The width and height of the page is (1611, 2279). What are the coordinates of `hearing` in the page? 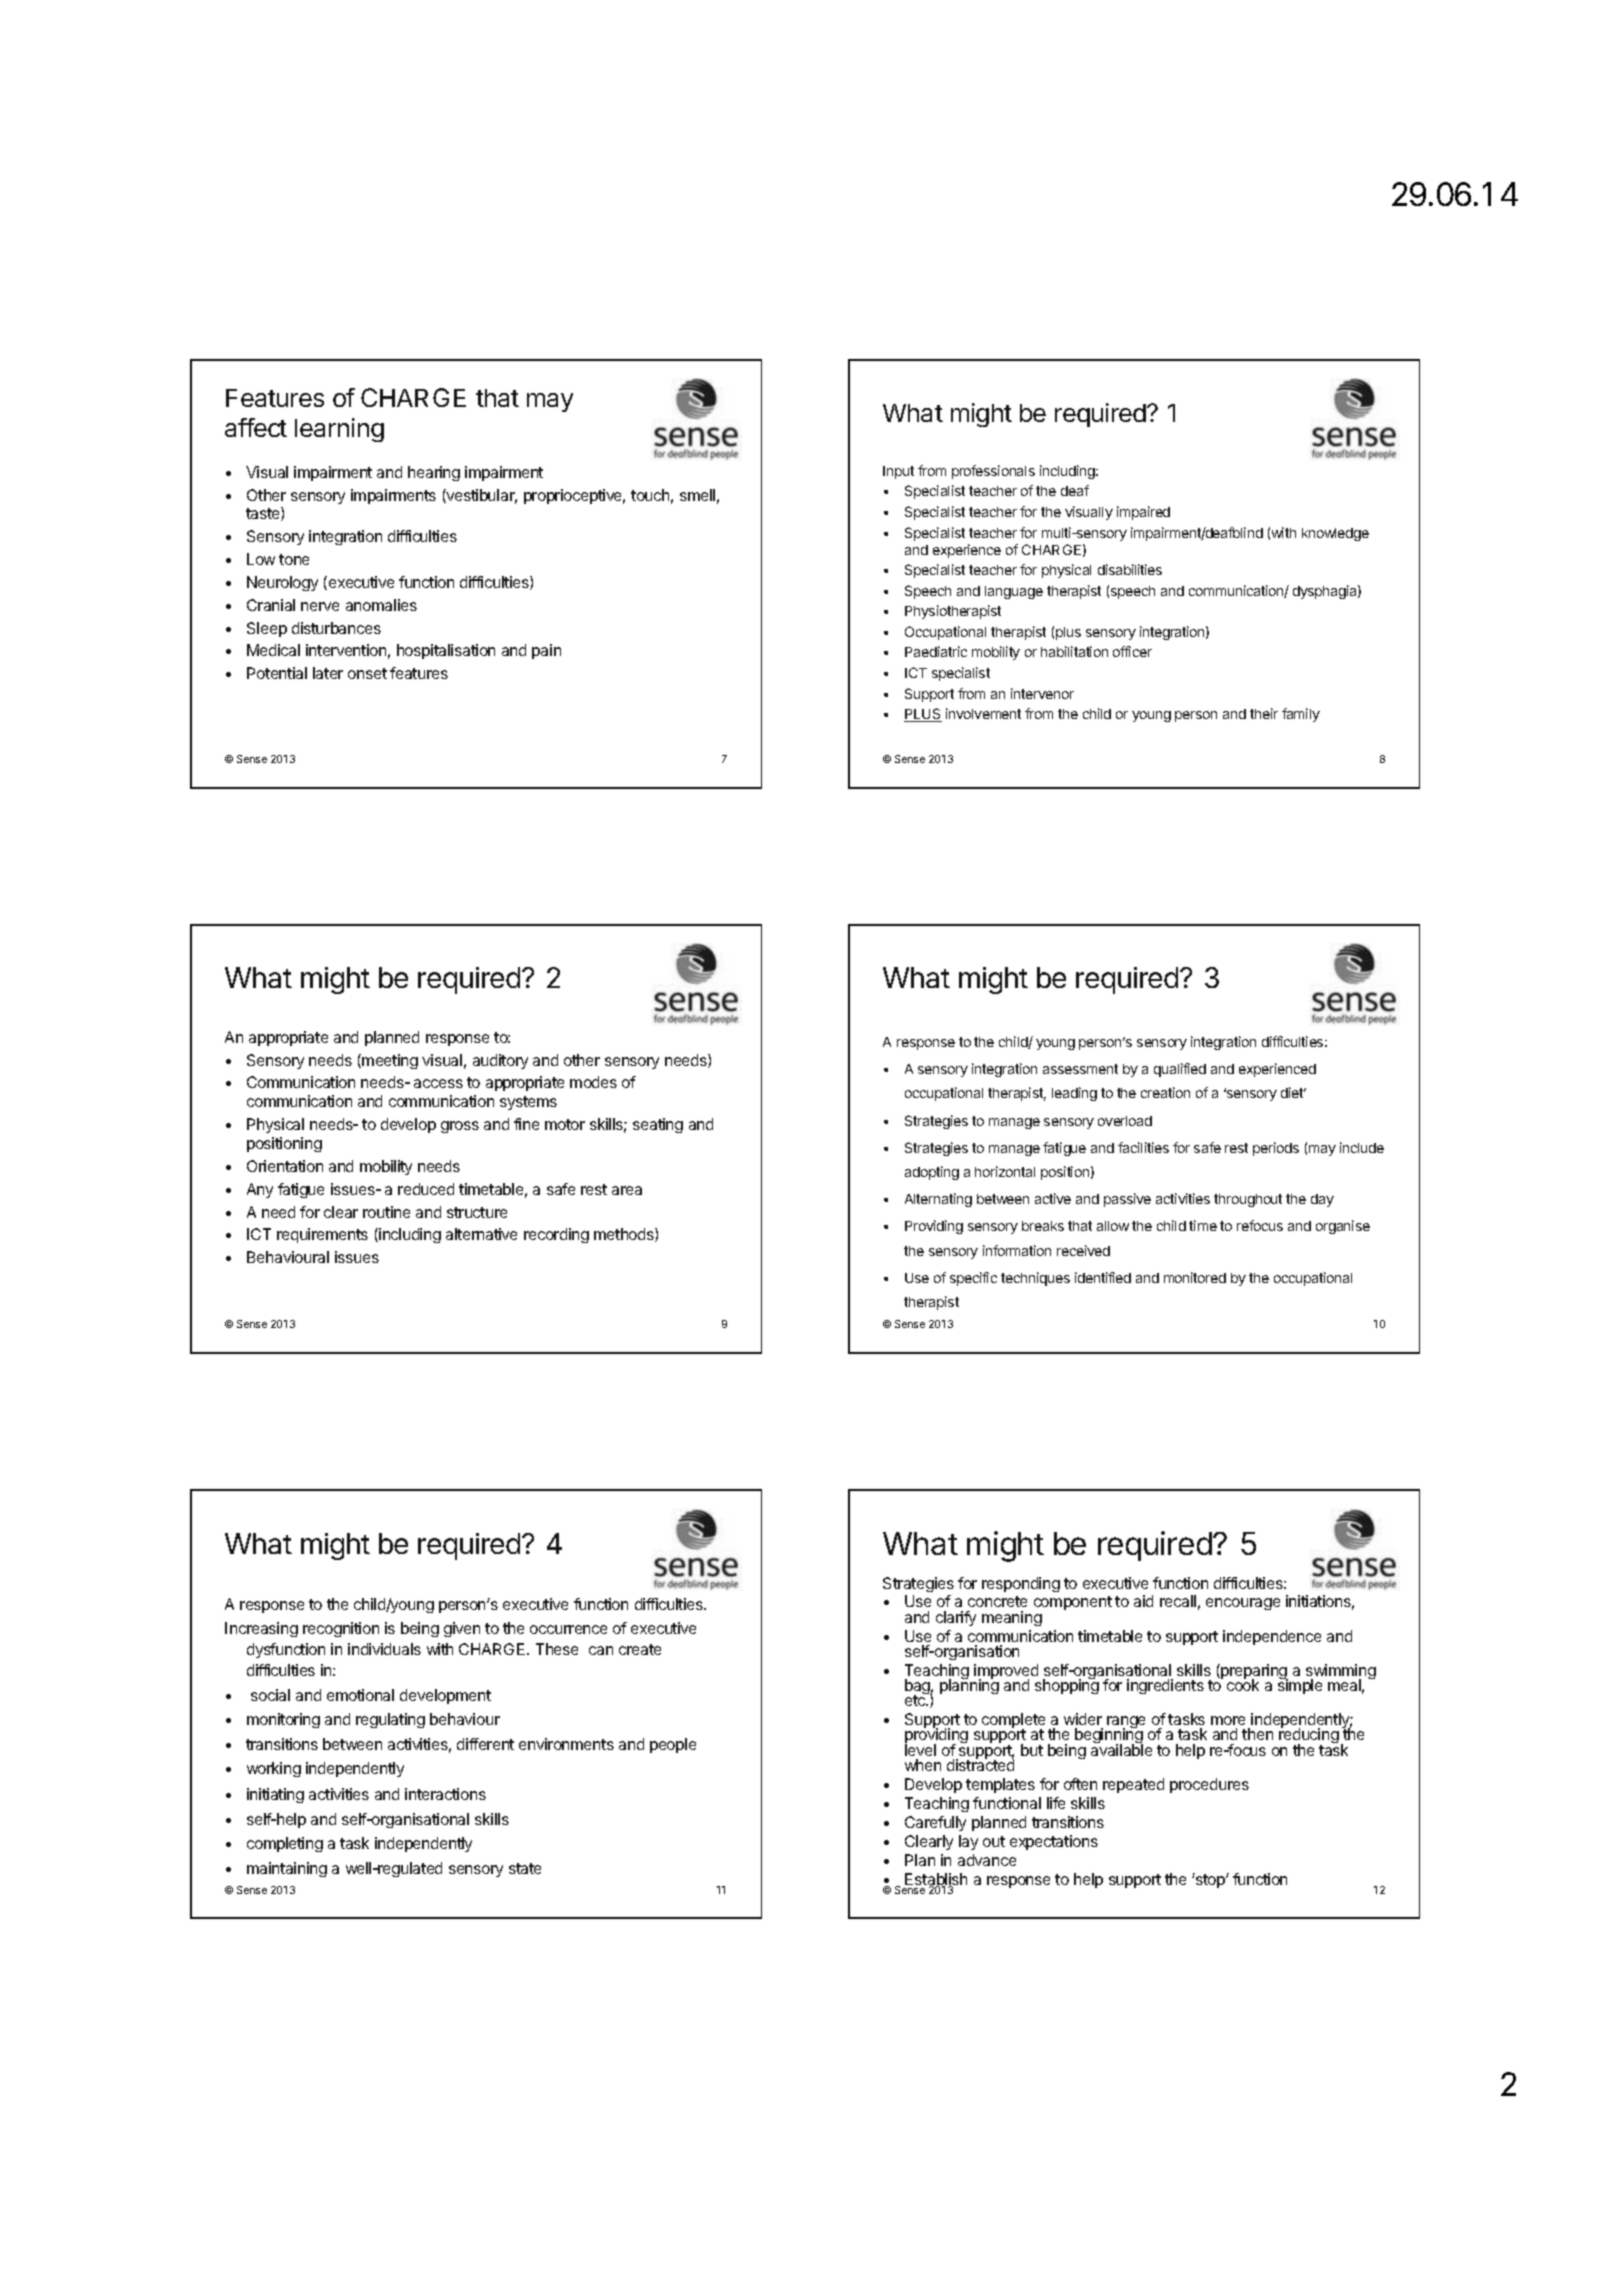 It's located at (434, 473).
